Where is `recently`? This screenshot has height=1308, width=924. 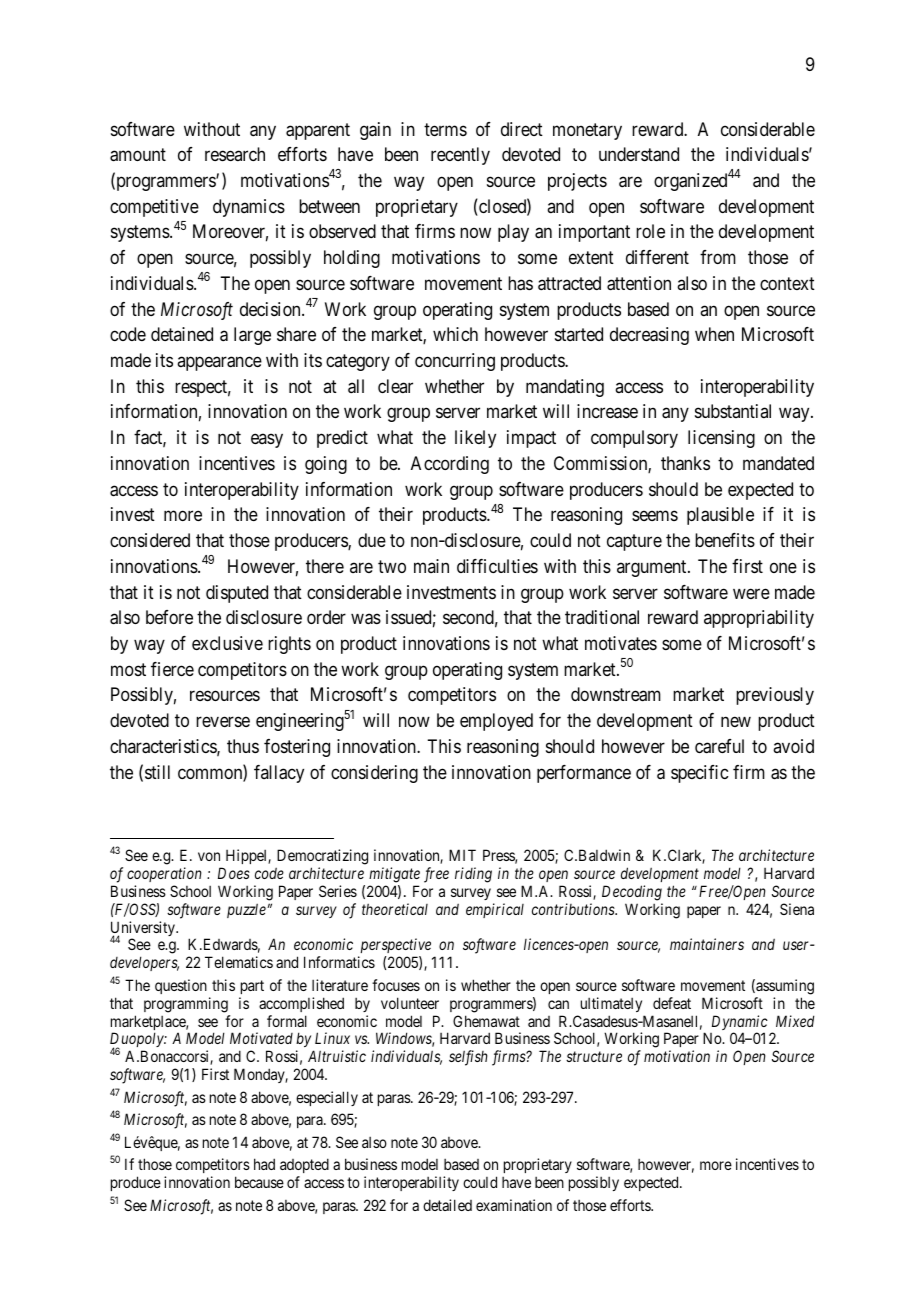
recently is located at coordinates (460, 156).
